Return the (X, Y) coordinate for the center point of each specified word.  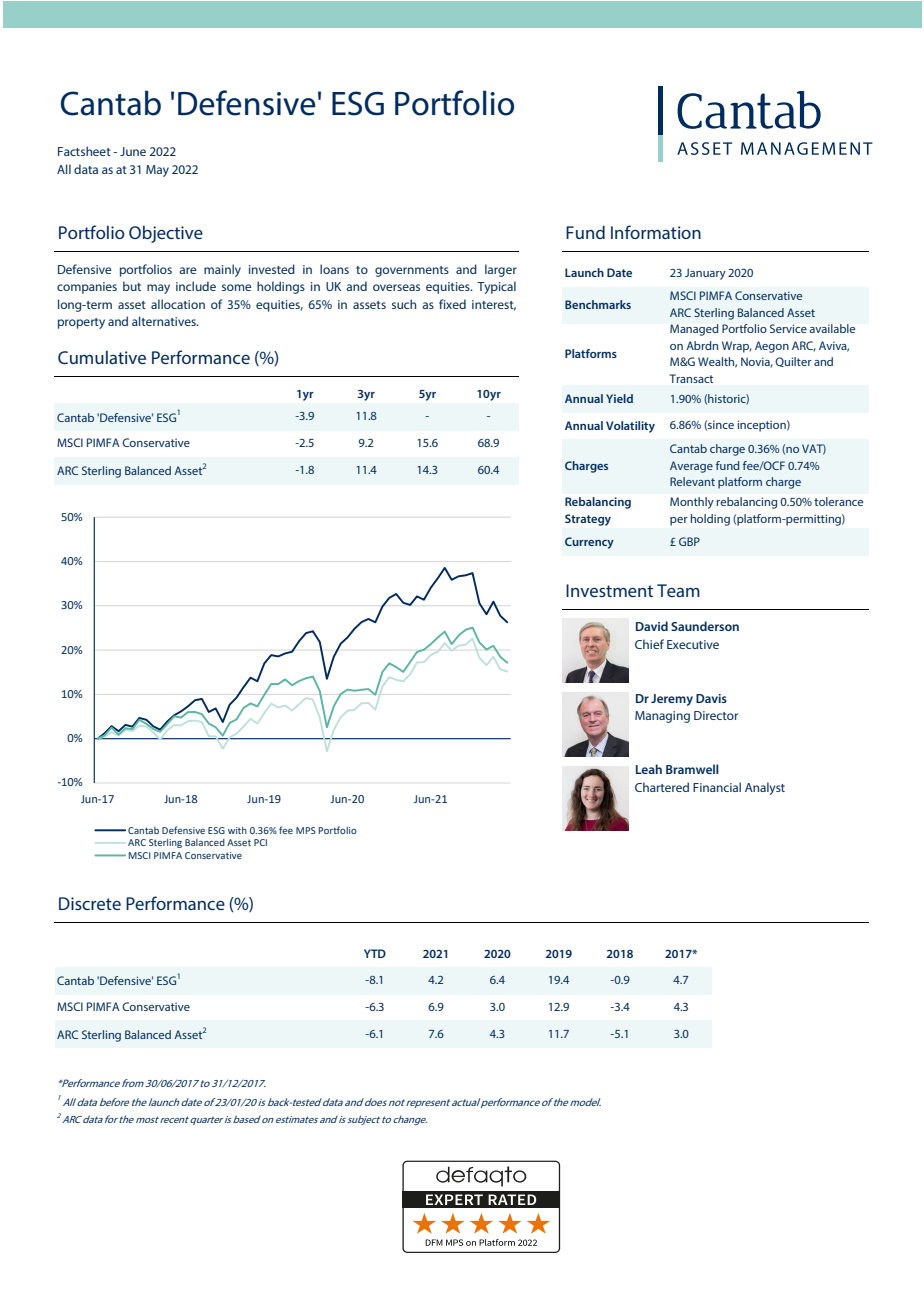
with (237, 830)
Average (691, 467)
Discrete (90, 903)
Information (656, 232)
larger (501, 270)
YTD (375, 953)
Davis (711, 698)
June (133, 151)
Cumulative (102, 357)
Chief (649, 644)
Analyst (765, 788)
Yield (619, 398)
